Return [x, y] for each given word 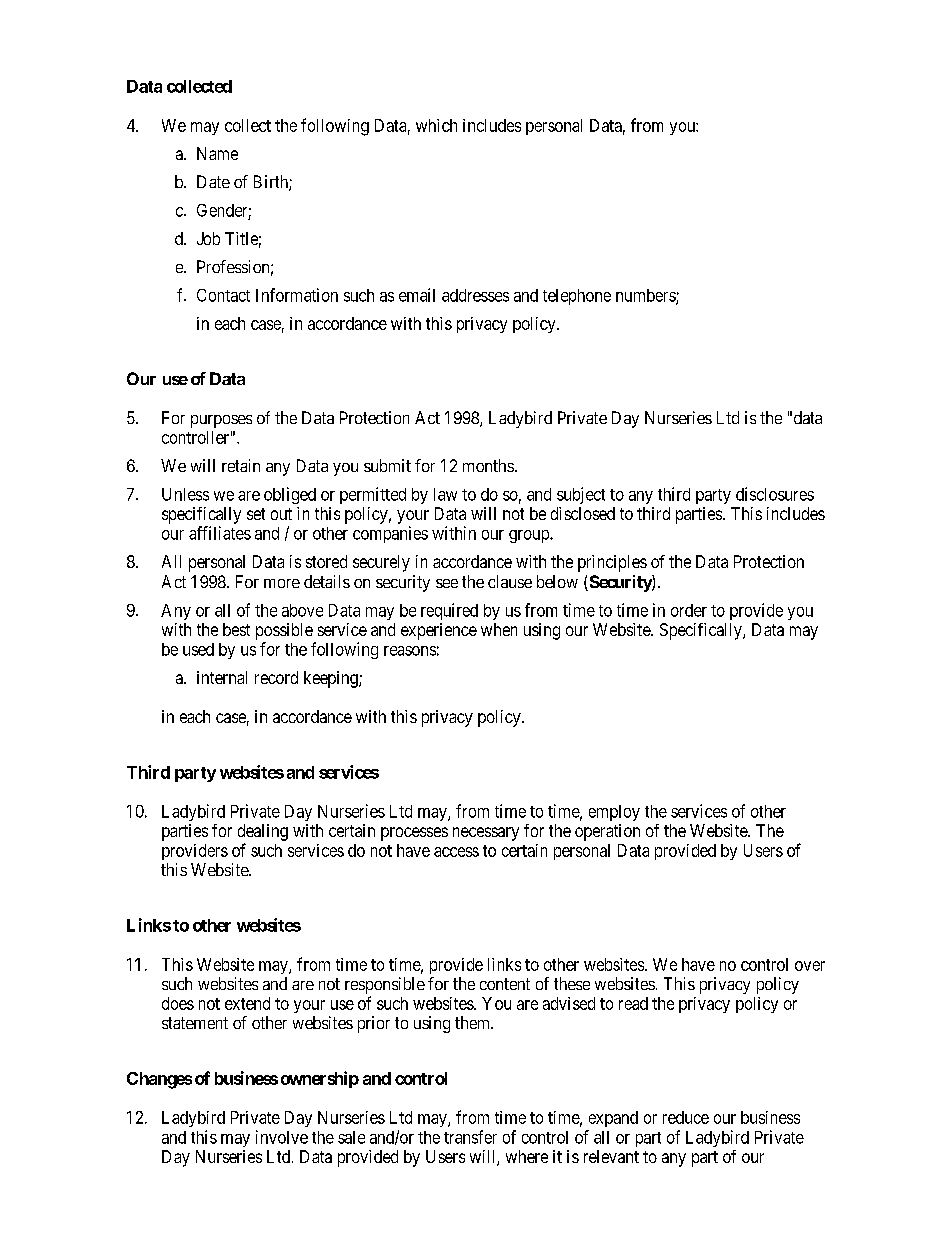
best [236, 629]
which [436, 125]
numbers [646, 296]
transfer [470, 1137]
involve [282, 1137]
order [689, 610]
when [499, 629]
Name [217, 153]
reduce [686, 1117]
